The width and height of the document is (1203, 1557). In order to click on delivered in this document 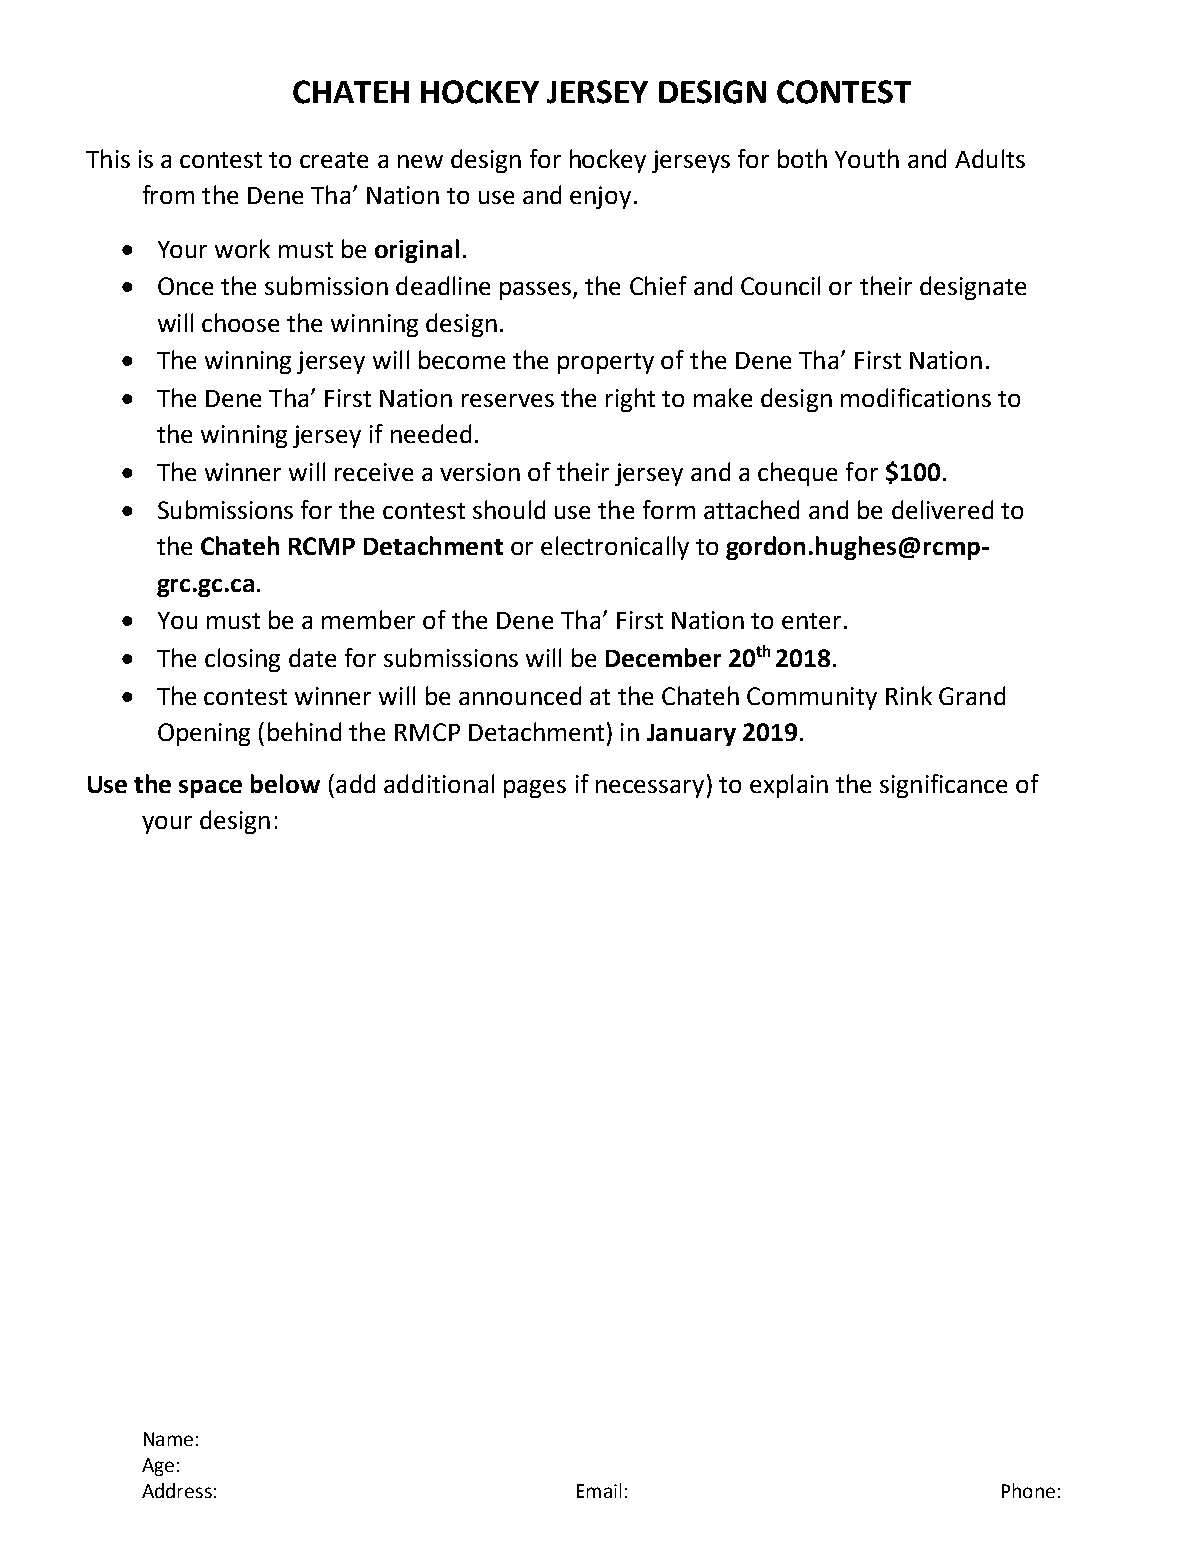, I will do `click(942, 509)`.
